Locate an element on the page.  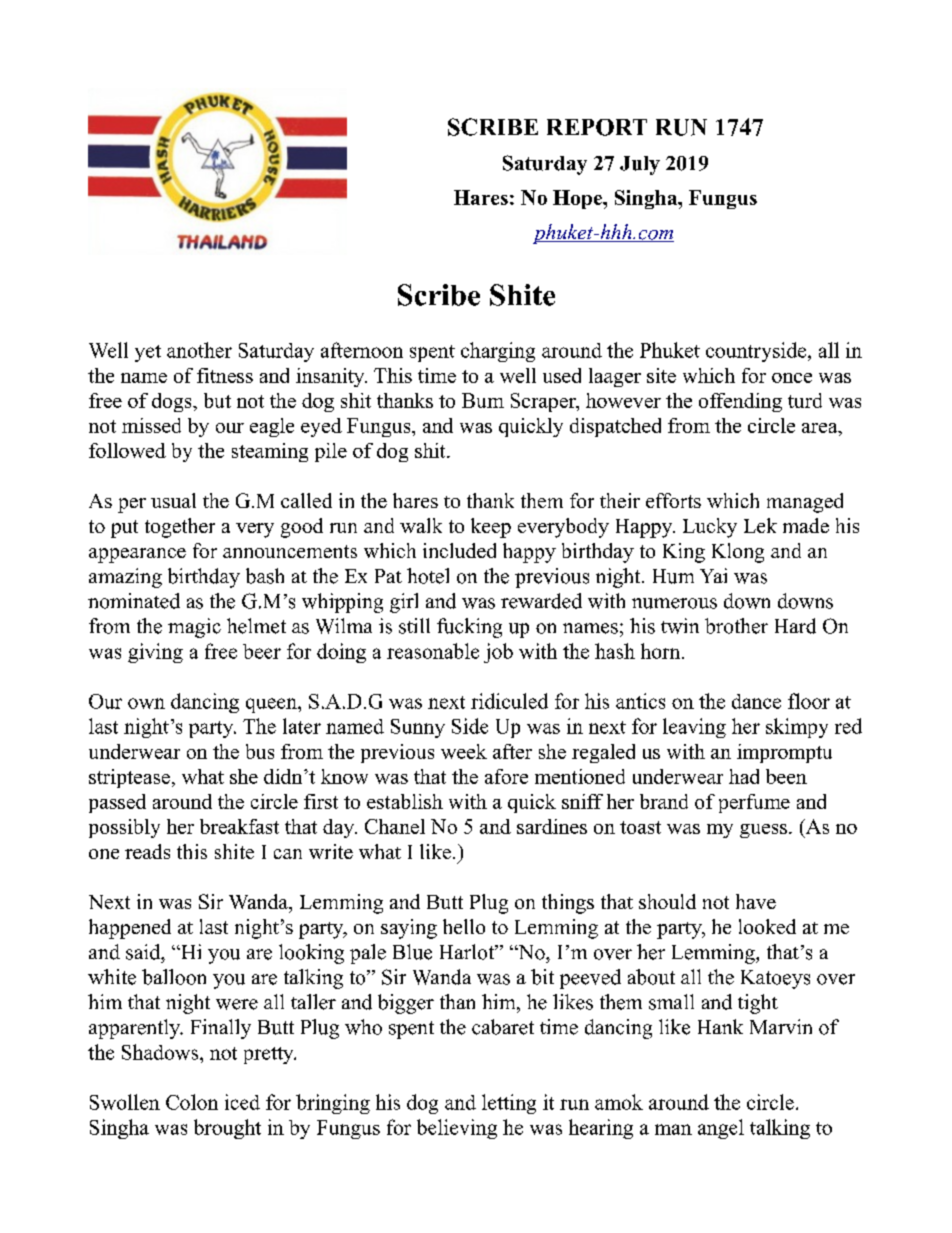
Hope is located at coordinates (578, 199).
